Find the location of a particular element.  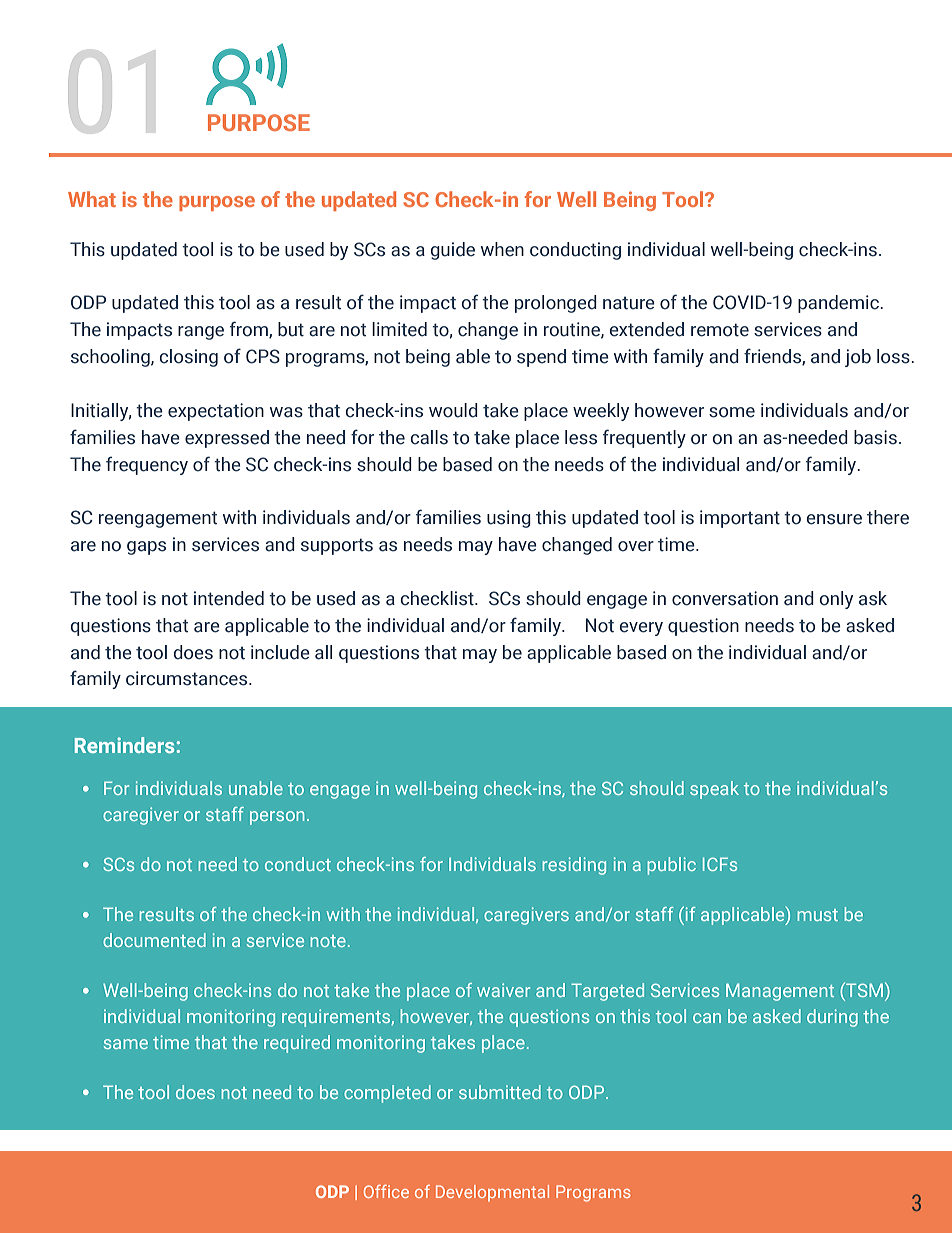

only is located at coordinates (836, 600).
